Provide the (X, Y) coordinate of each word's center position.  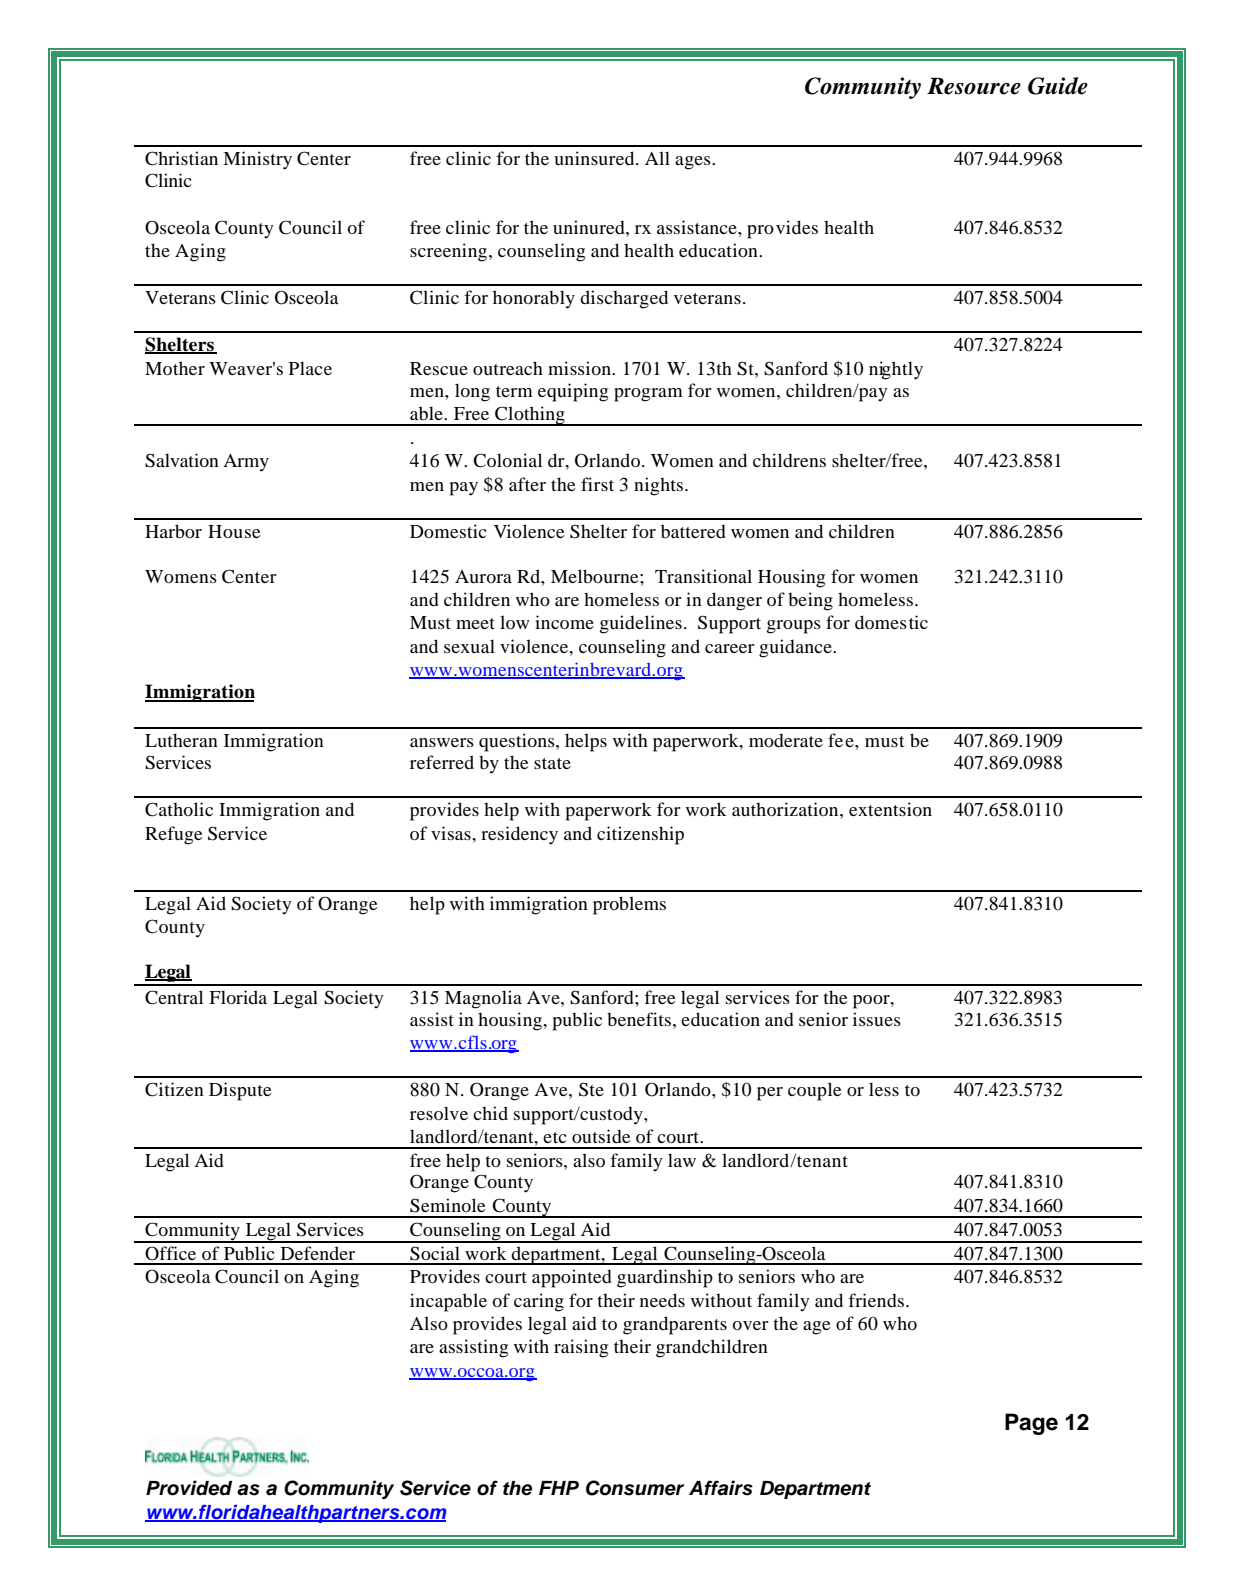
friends (877, 1300)
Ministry (257, 160)
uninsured (595, 158)
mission (580, 368)
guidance (796, 648)
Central (174, 997)
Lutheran (181, 740)
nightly (896, 370)
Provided (189, 1488)
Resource (974, 86)
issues (877, 1019)
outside (601, 1136)
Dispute (240, 1091)
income (564, 622)
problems (629, 905)
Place (310, 368)
